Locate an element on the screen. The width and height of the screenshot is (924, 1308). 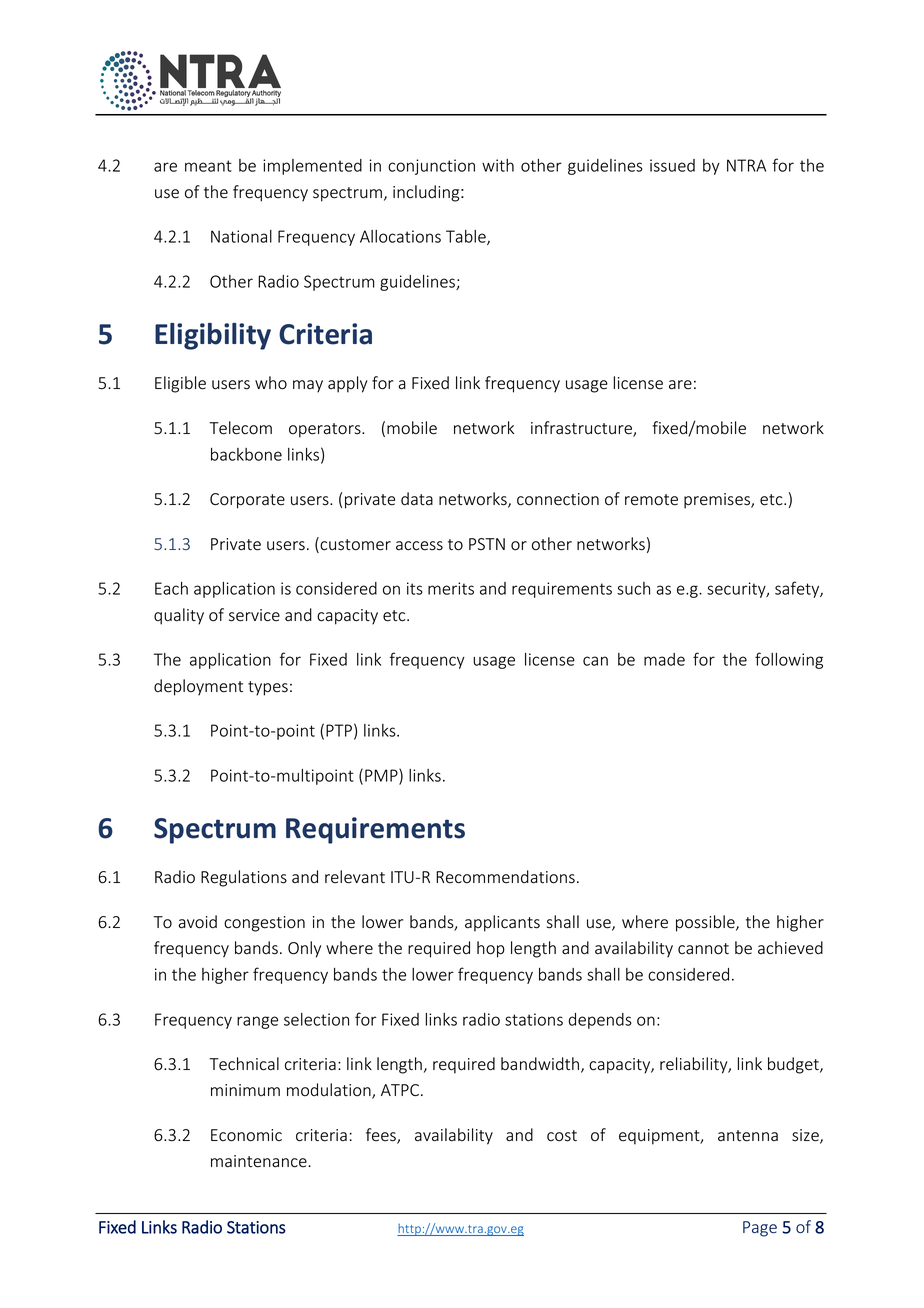
issued is located at coordinates (672, 165).
